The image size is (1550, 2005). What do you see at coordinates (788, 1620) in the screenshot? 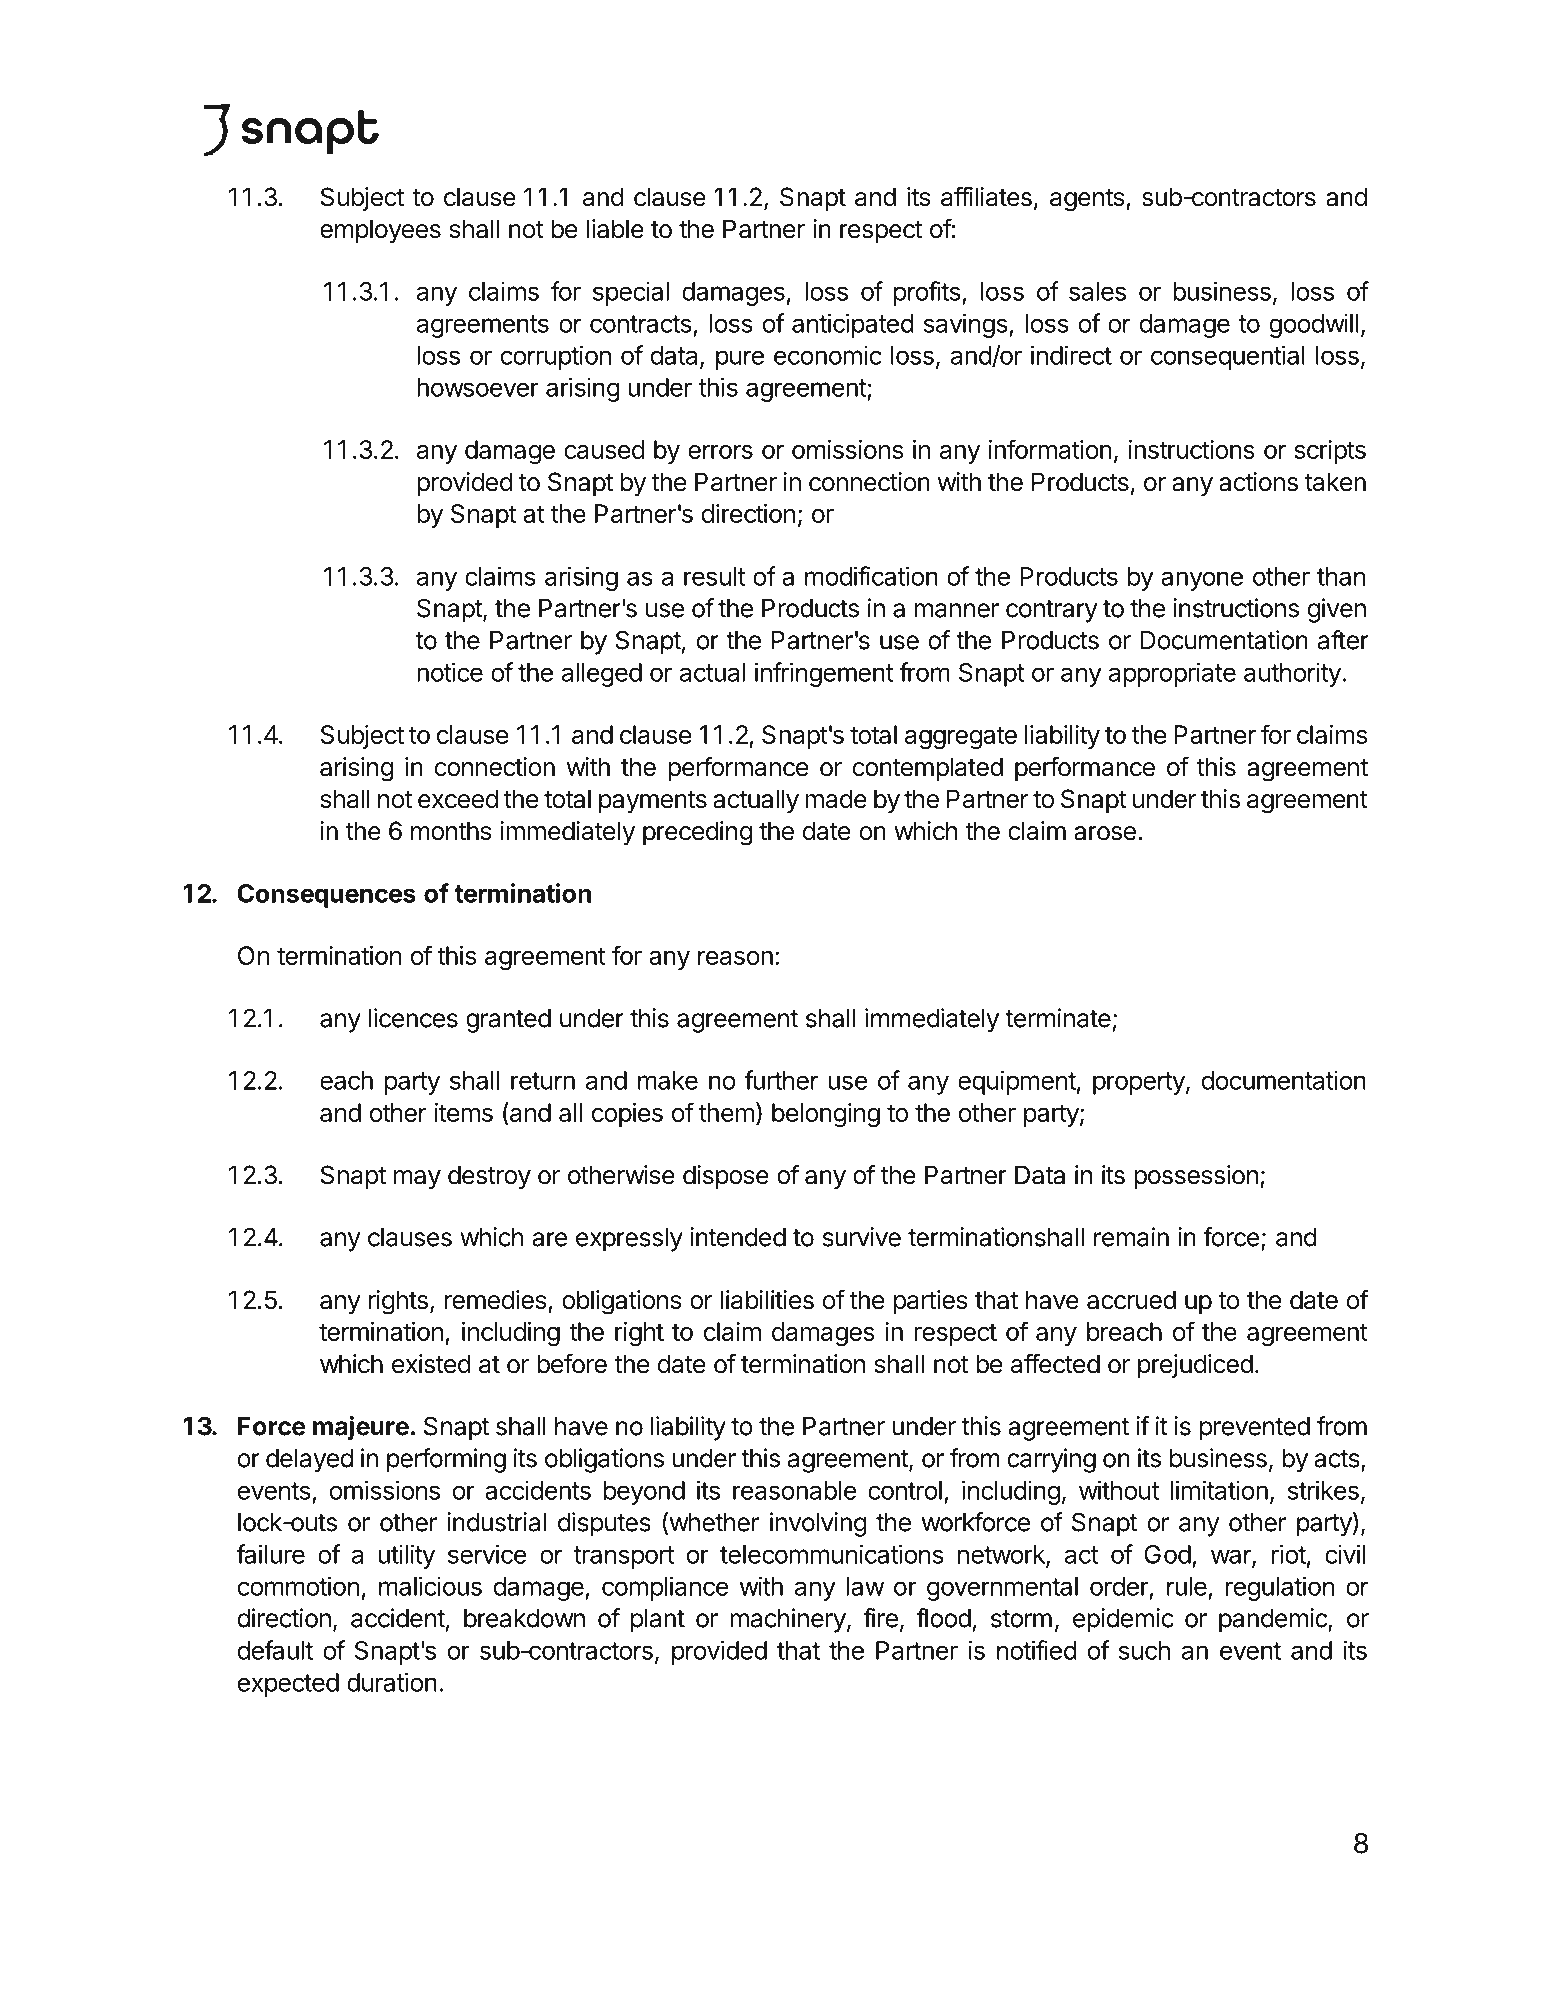
I see `machinery` at bounding box center [788, 1620].
